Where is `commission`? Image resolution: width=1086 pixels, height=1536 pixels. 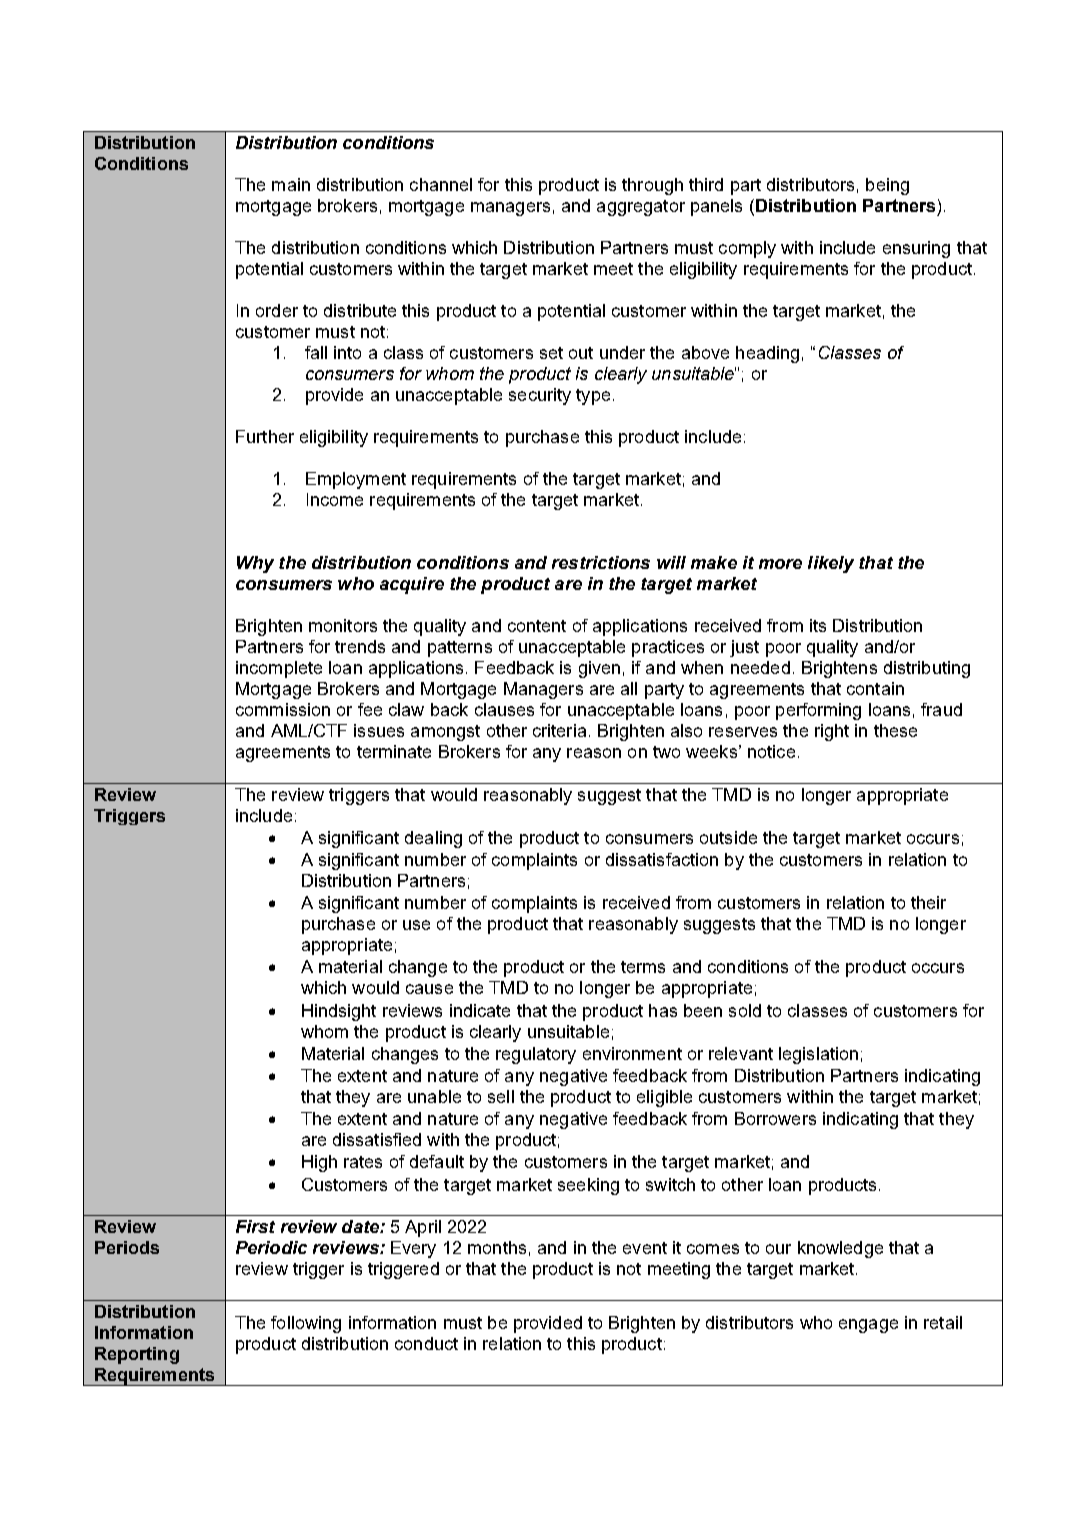 commission is located at coordinates (283, 709).
